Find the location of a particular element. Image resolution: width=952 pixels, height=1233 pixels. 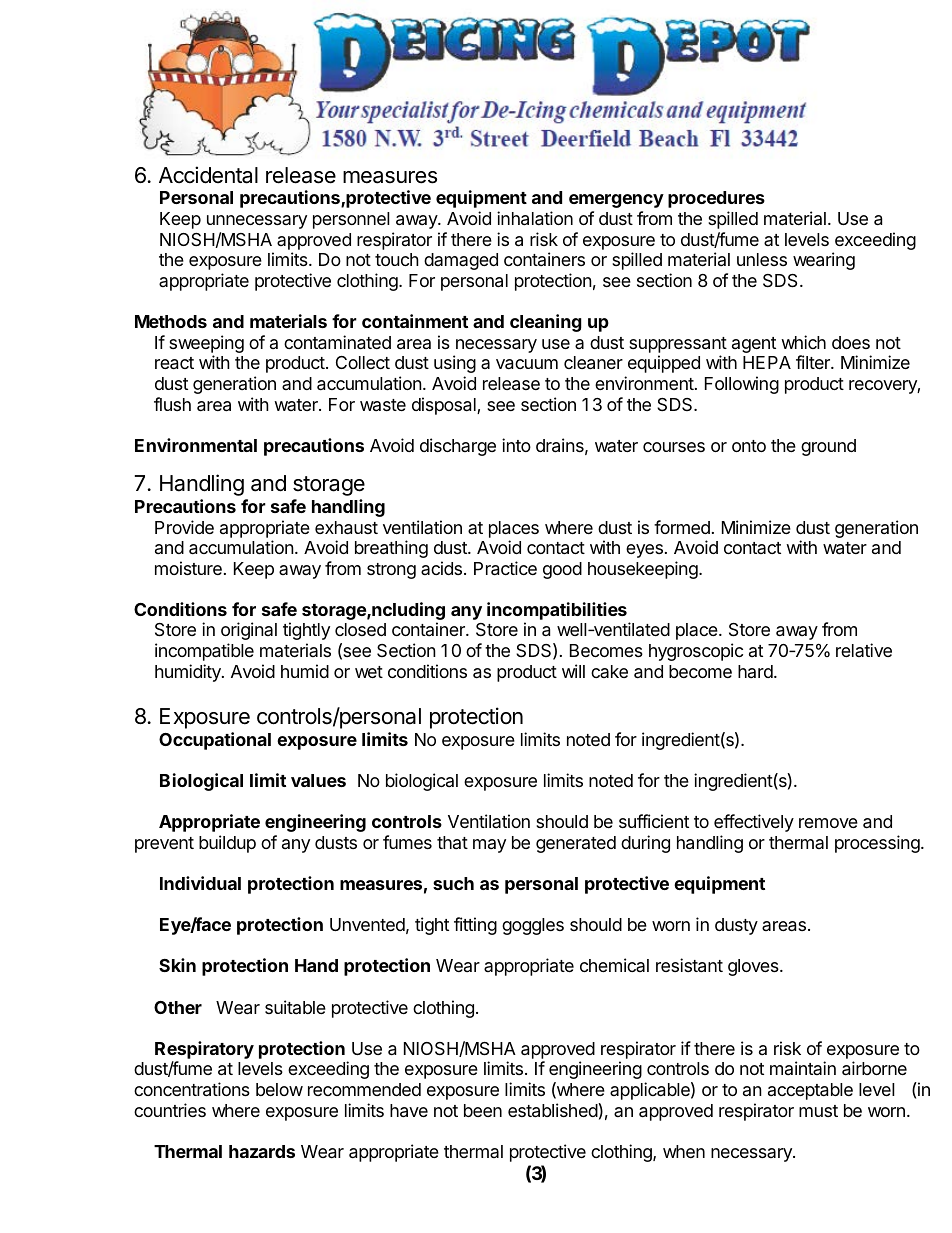

original is located at coordinates (249, 631).
